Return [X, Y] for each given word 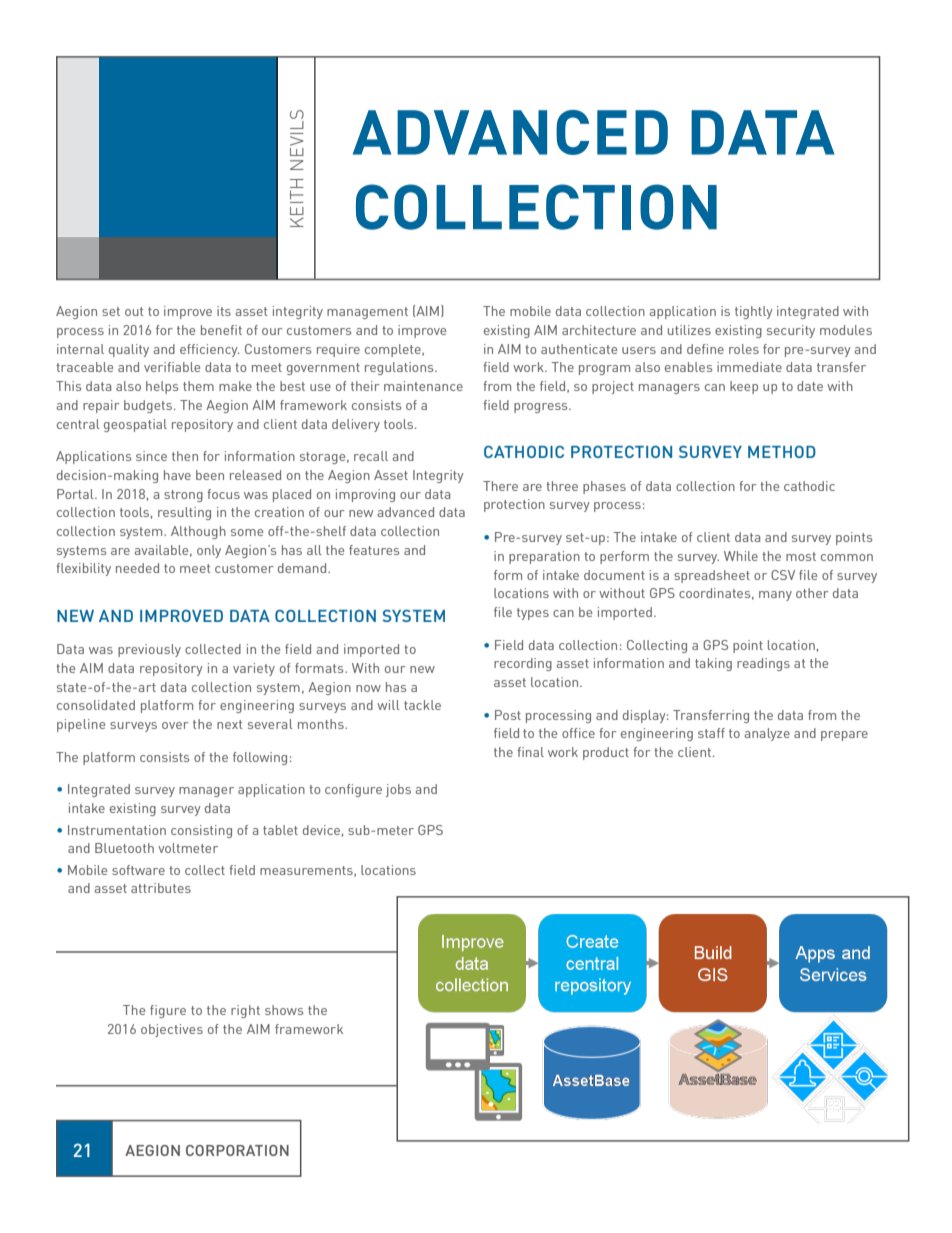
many [775, 596]
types [533, 614]
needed [137, 568]
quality [129, 350]
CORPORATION [237, 1150]
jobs [398, 790]
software [138, 870]
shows [284, 1010]
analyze [767, 734]
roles [744, 349]
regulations [400, 368]
